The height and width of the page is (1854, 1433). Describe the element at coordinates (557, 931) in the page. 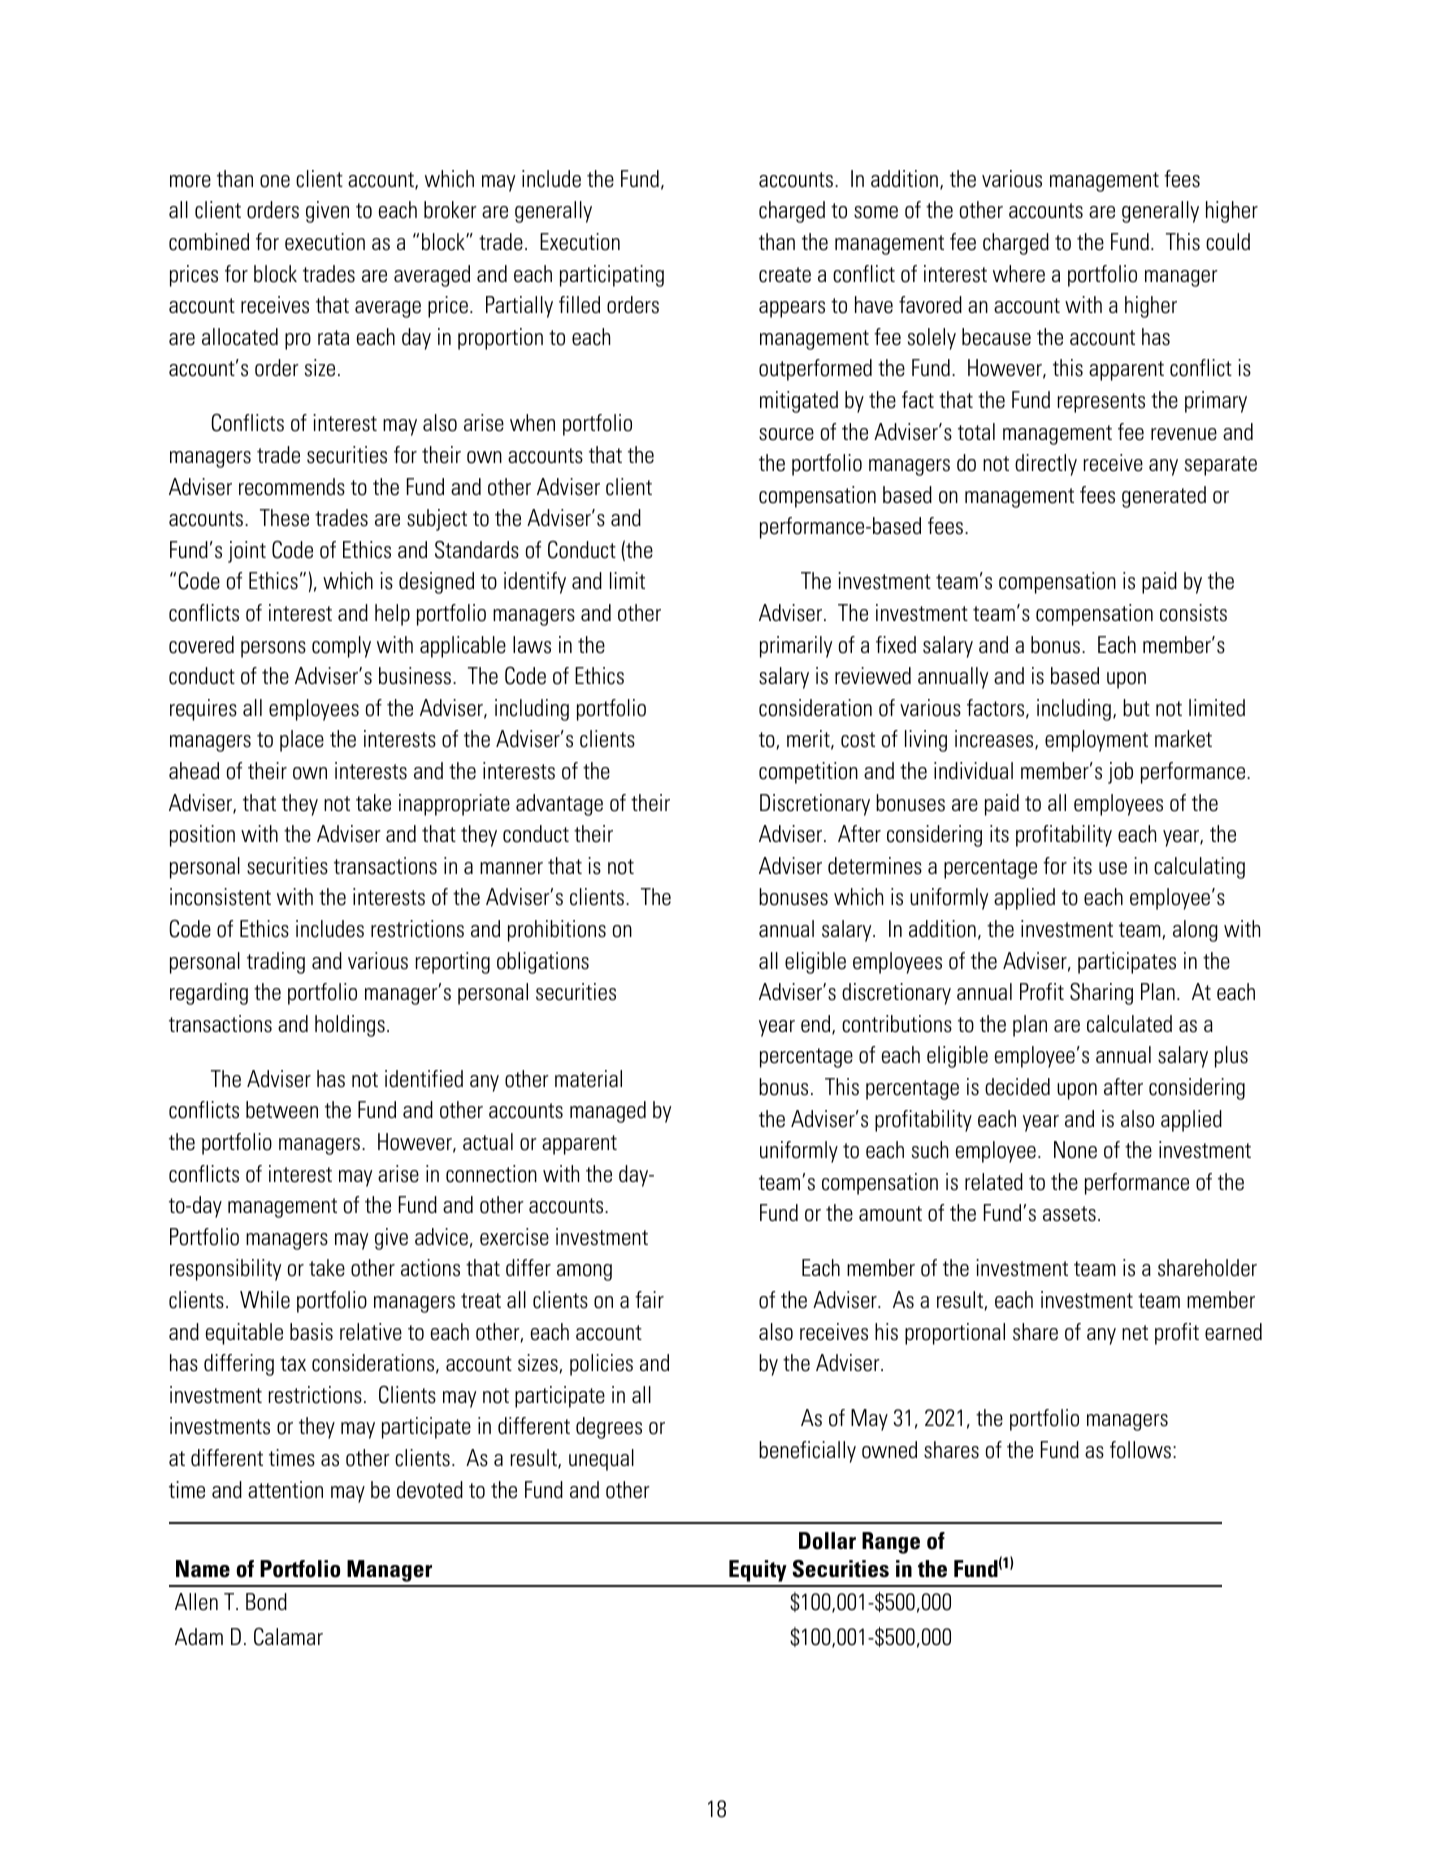

I see `prohibitions` at that location.
